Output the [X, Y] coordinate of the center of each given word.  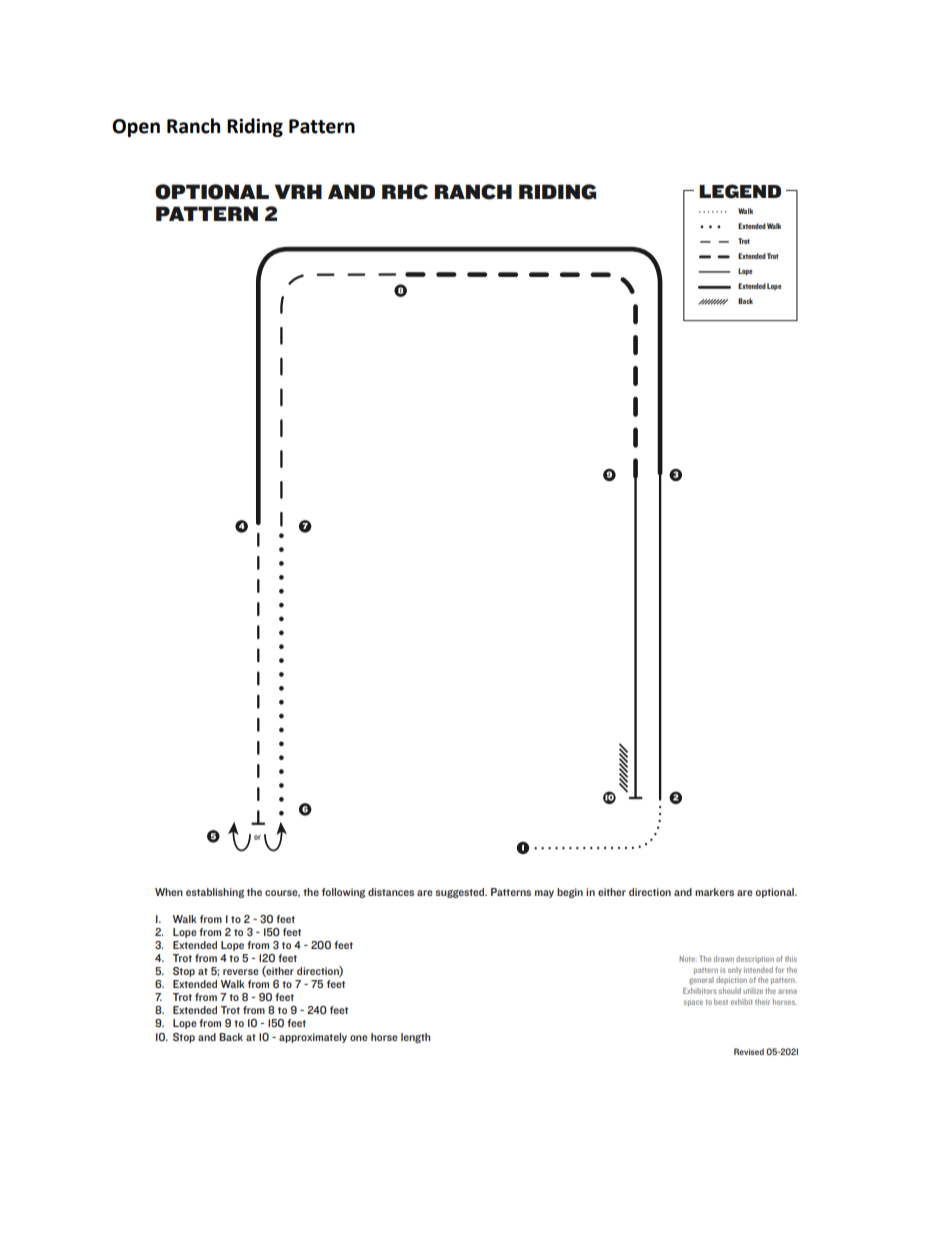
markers [714, 892]
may [544, 894]
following [343, 893]
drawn [724, 959]
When [169, 892]
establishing [215, 893]
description [755, 959]
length [416, 1038]
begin [570, 893]
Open [136, 128]
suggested [461, 893]
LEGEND [740, 191]
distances [391, 892]
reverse [241, 972]
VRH [298, 191]
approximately [313, 1038]
